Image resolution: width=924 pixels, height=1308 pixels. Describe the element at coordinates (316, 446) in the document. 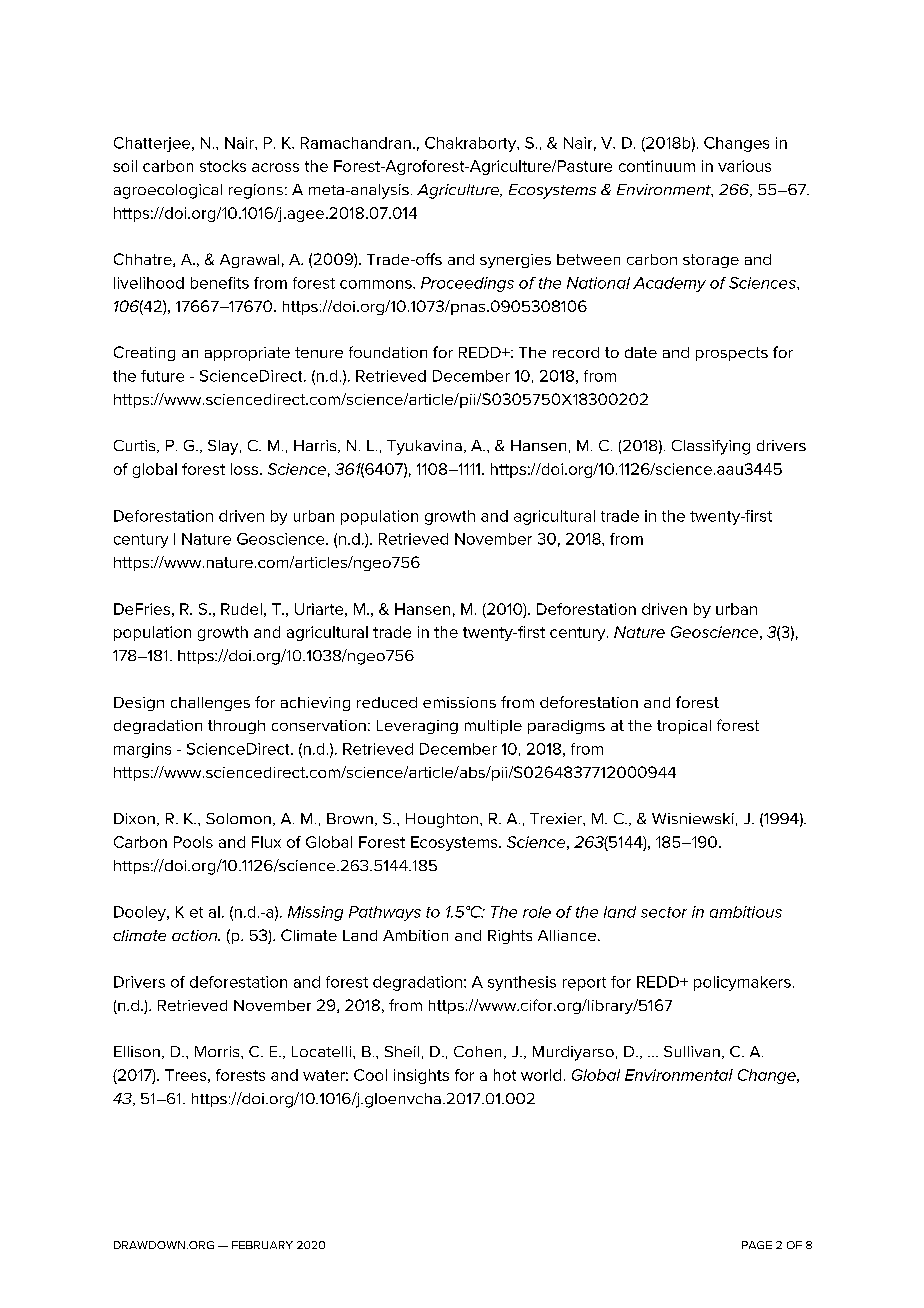

I see `Harris` at that location.
